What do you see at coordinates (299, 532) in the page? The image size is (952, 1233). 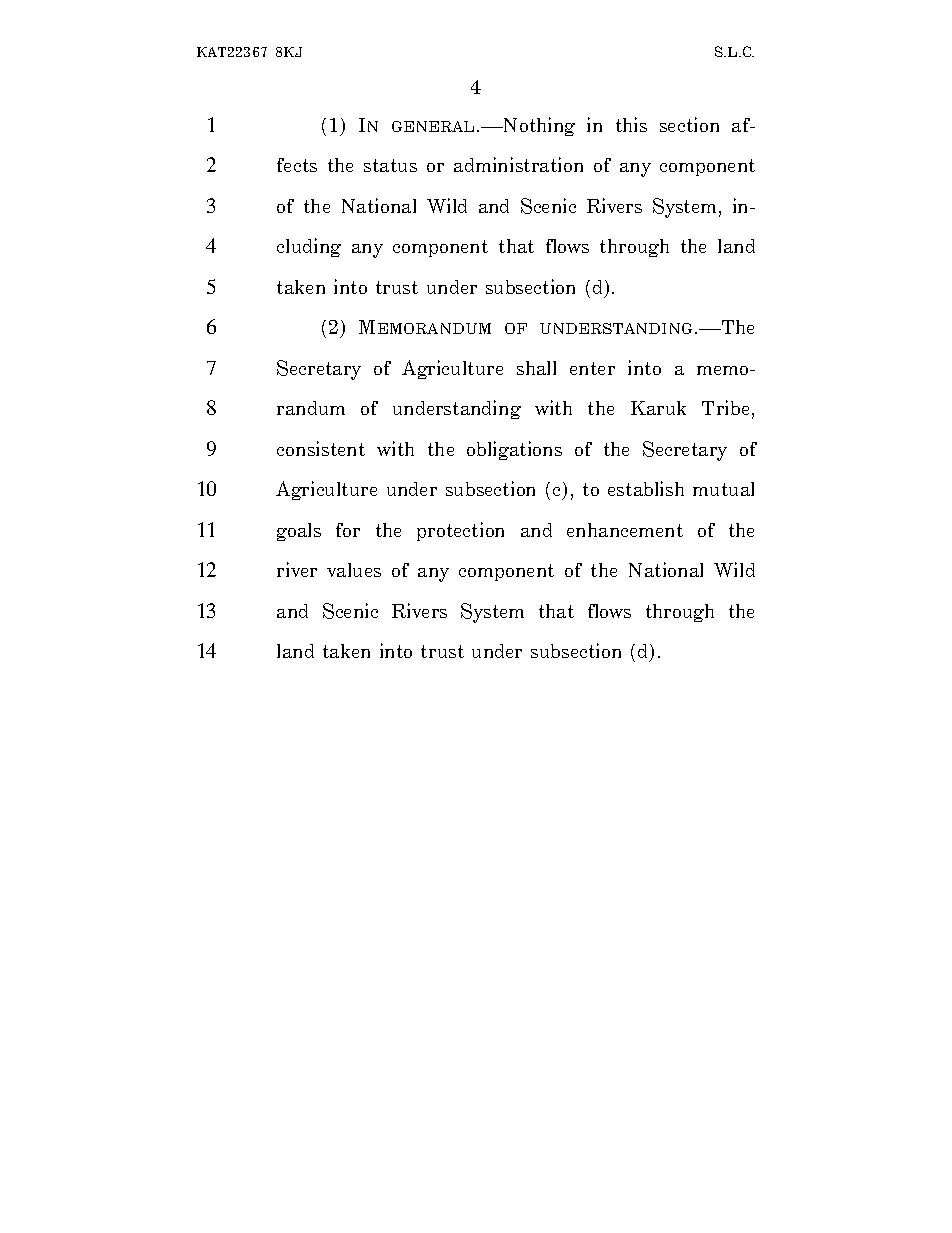 I see `goals` at bounding box center [299, 532].
